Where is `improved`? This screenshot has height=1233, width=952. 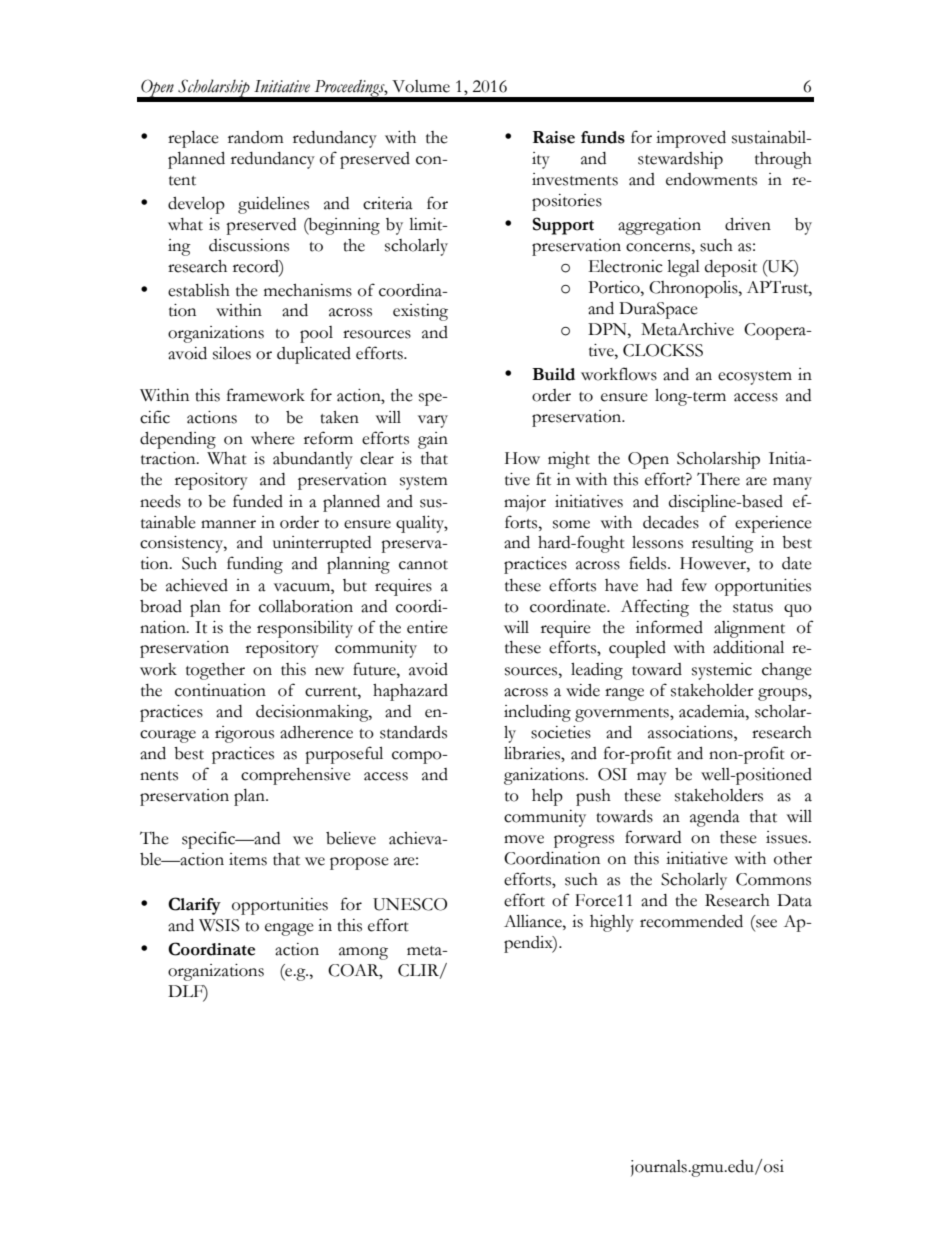 improved is located at coordinates (691, 139).
